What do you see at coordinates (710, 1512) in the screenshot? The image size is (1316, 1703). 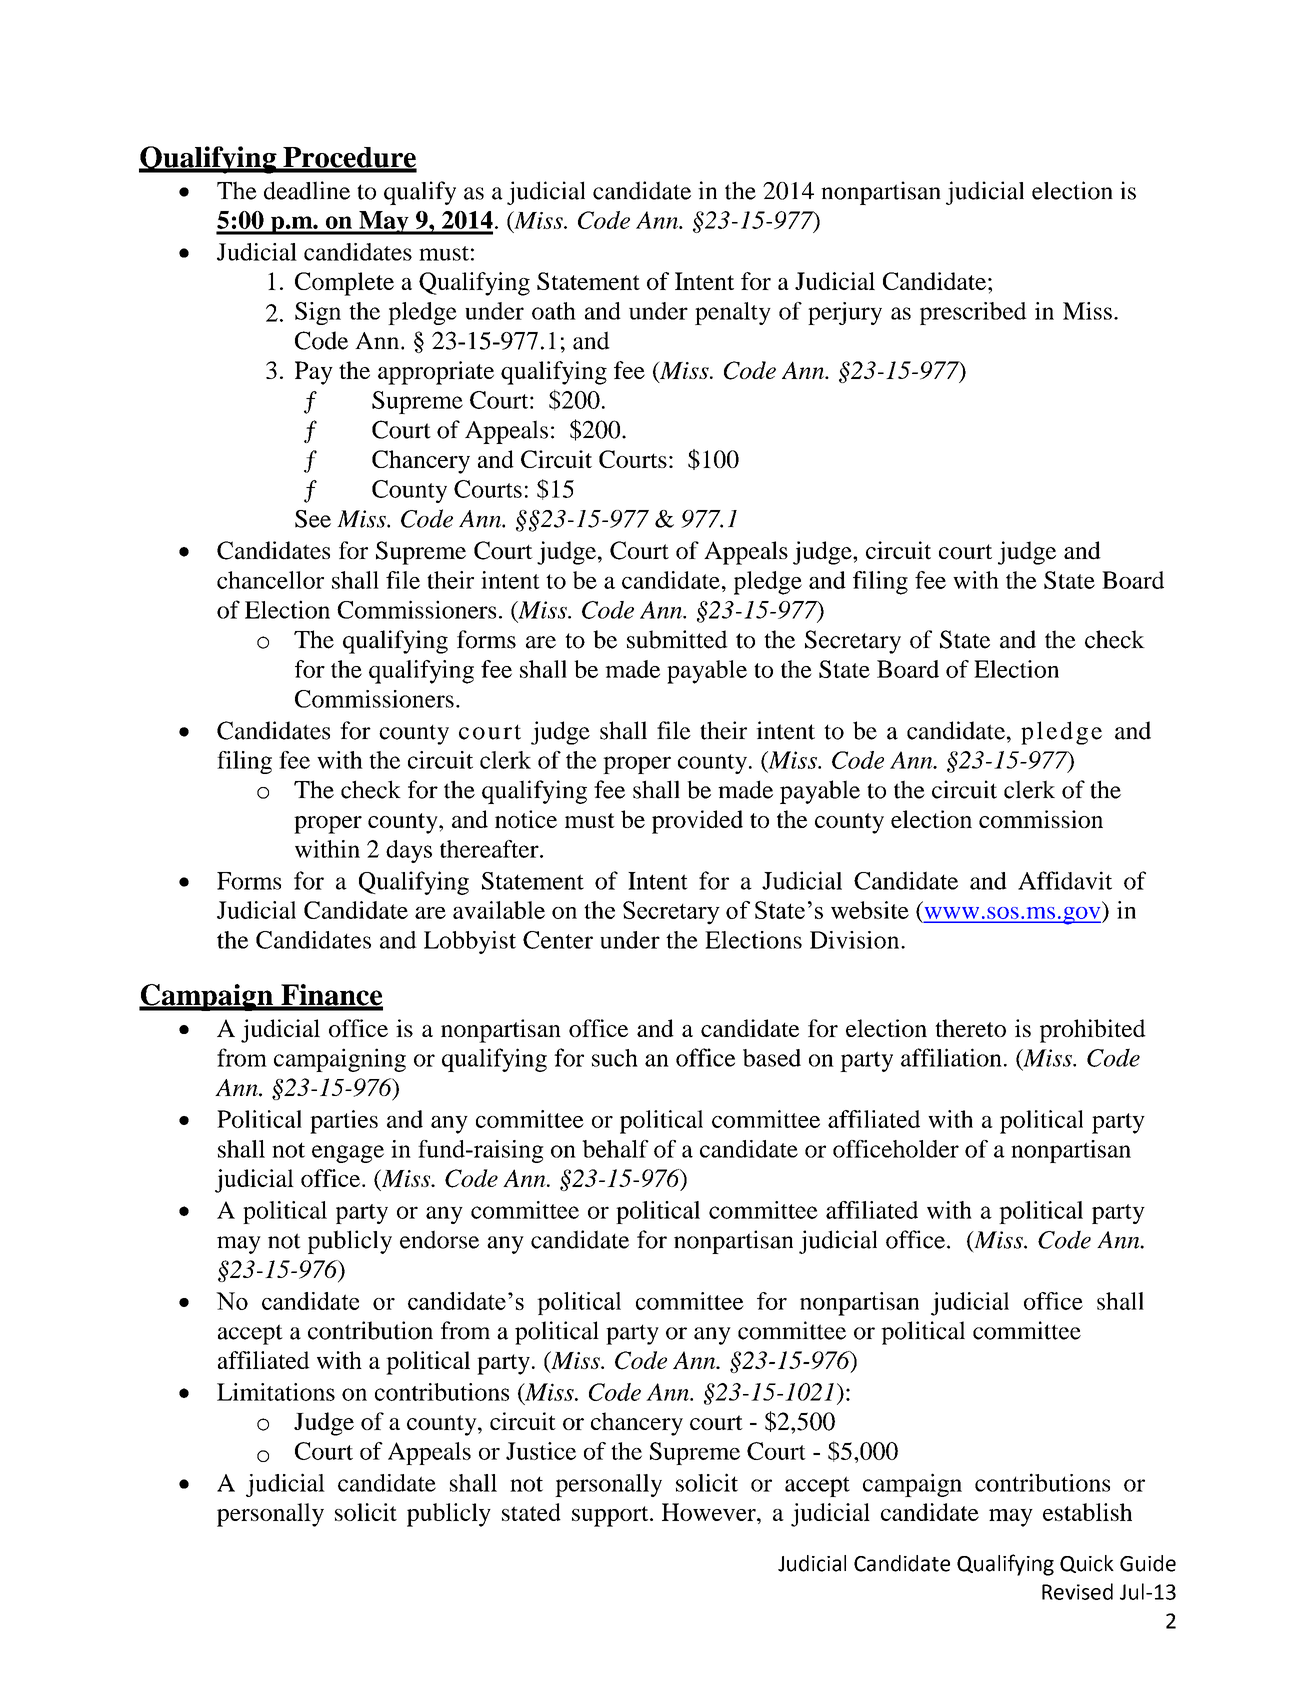 I see `However` at bounding box center [710, 1512].
